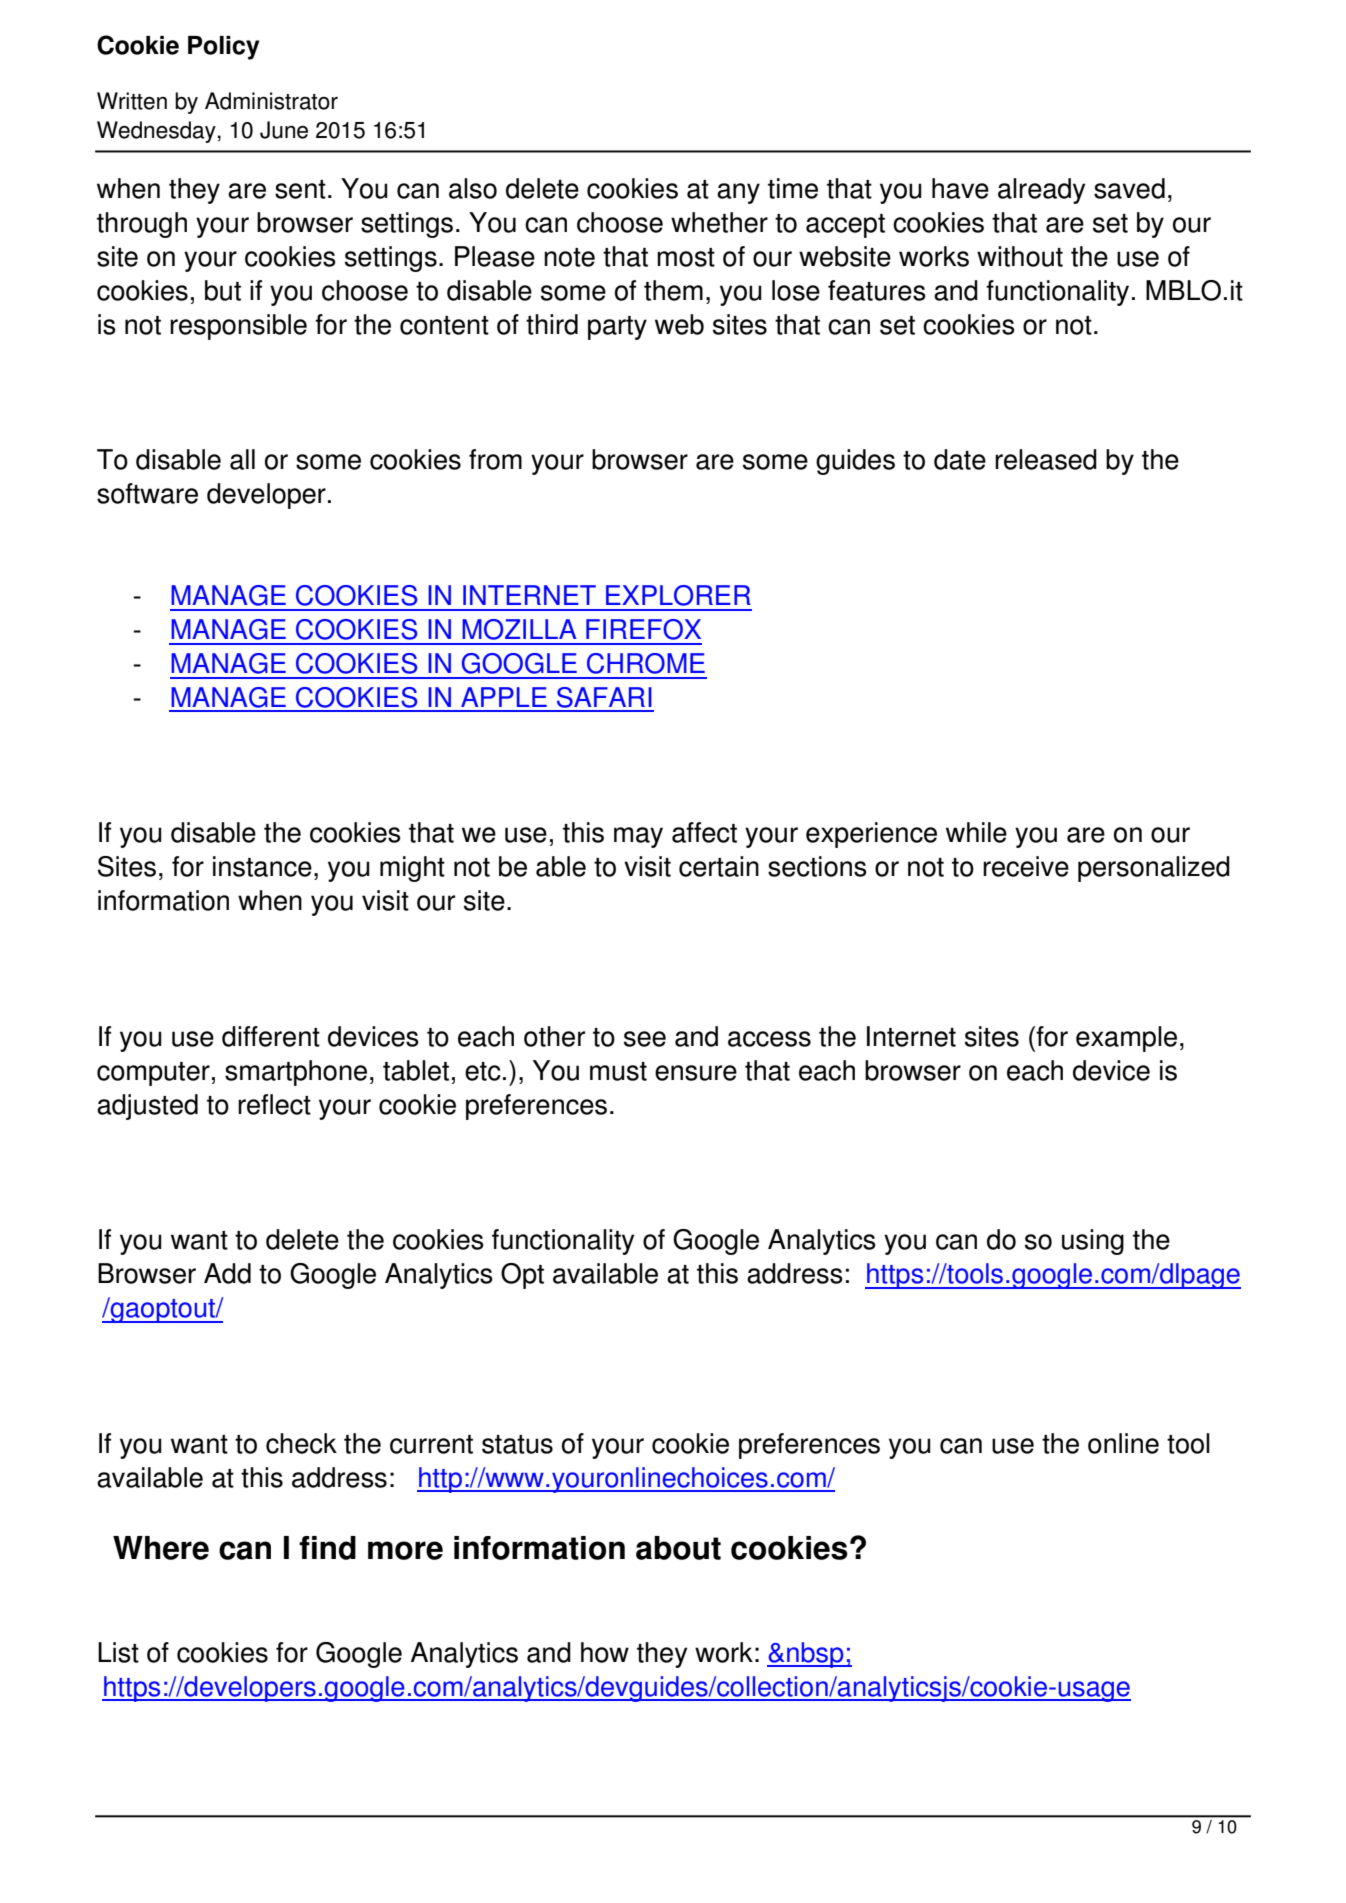 The image size is (1346, 1903). What do you see at coordinates (1126, 1039) in the screenshot?
I see `example` at bounding box center [1126, 1039].
